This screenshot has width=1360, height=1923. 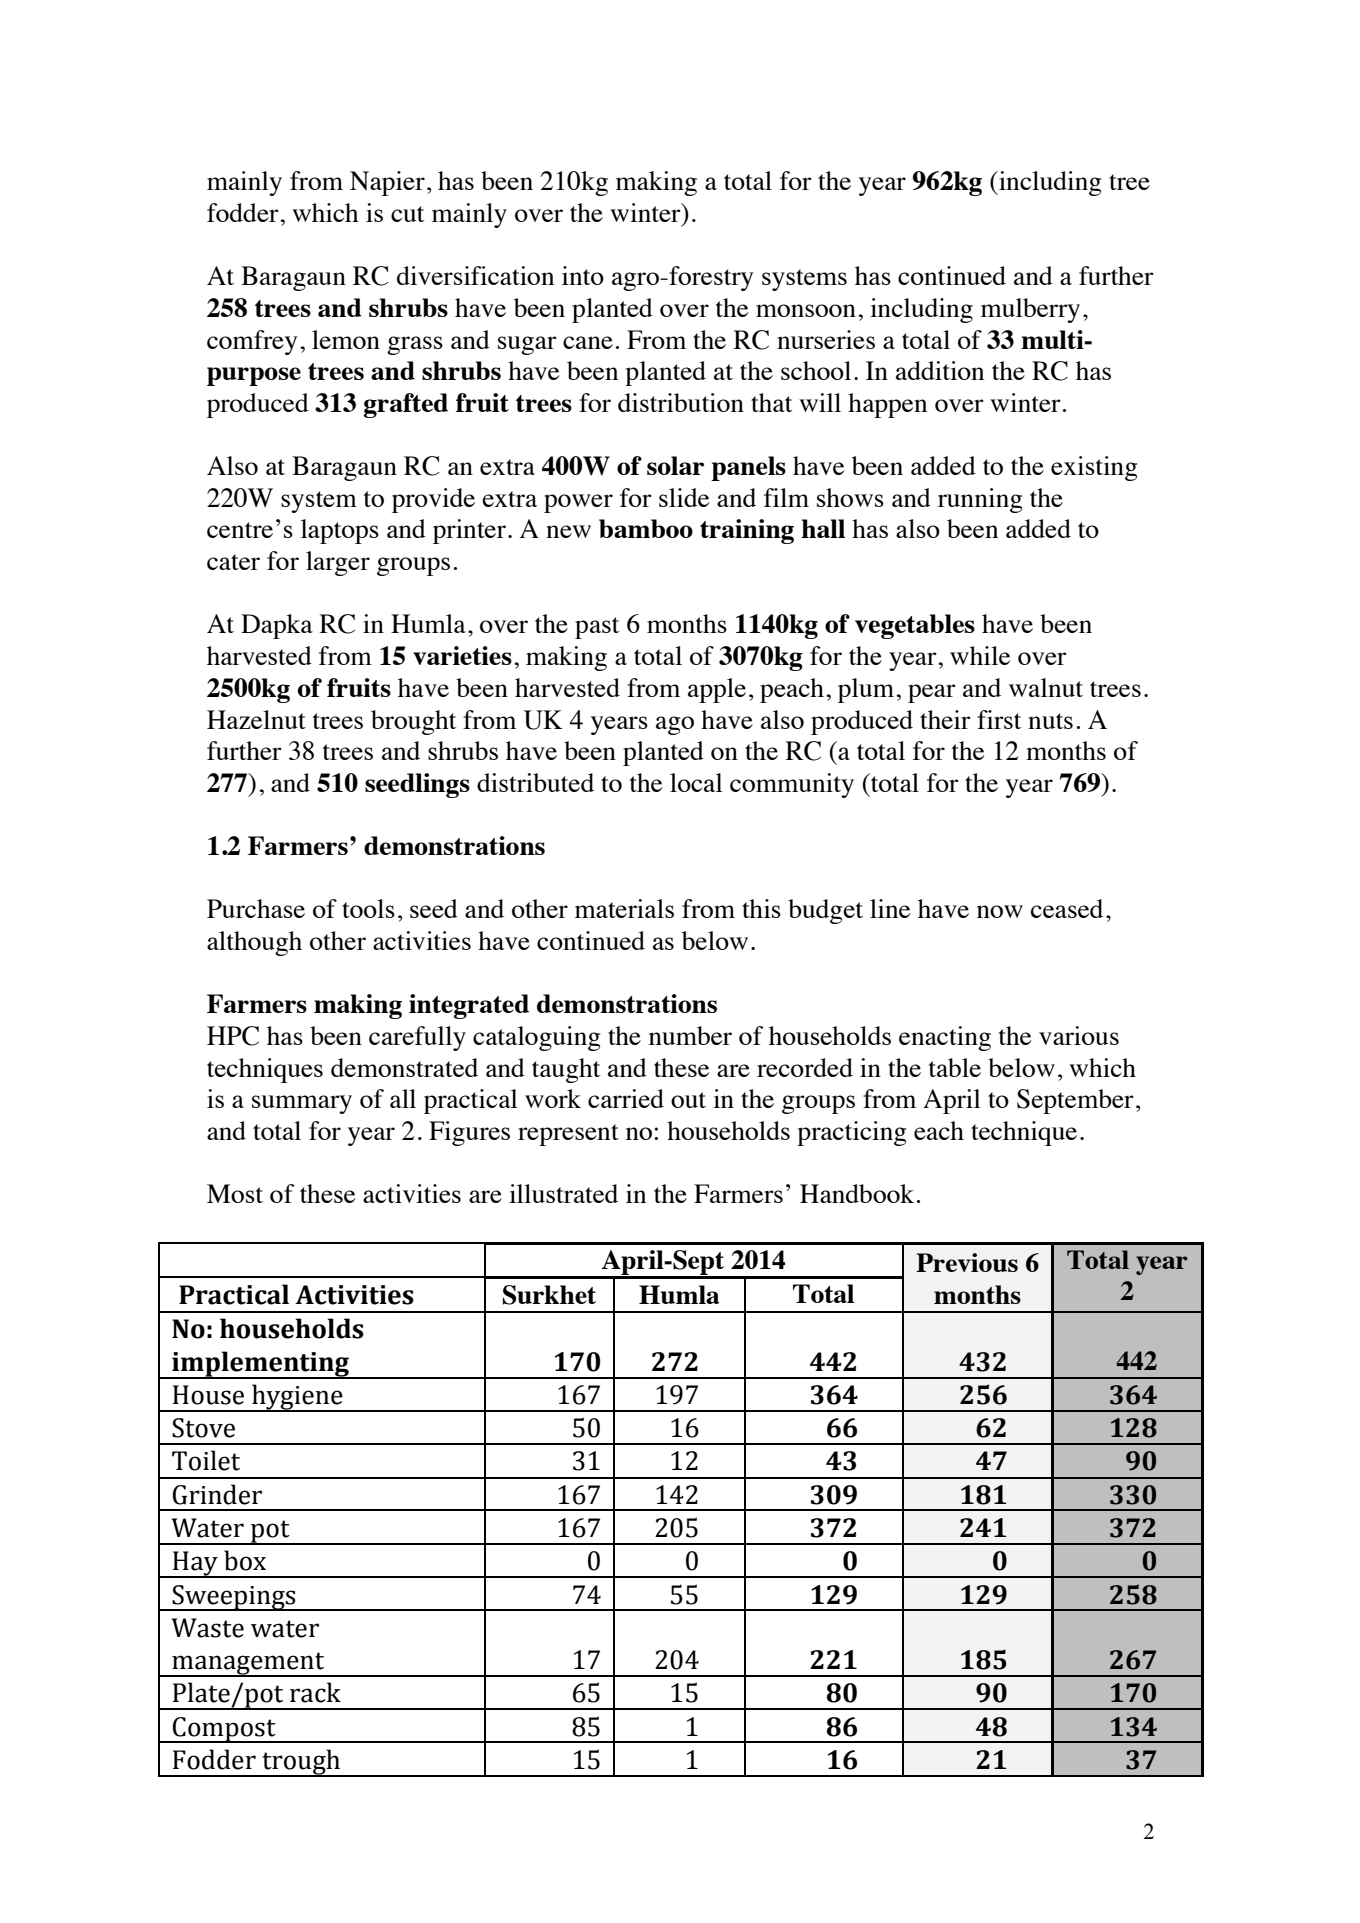 What do you see at coordinates (999, 719) in the screenshot?
I see `first` at bounding box center [999, 719].
